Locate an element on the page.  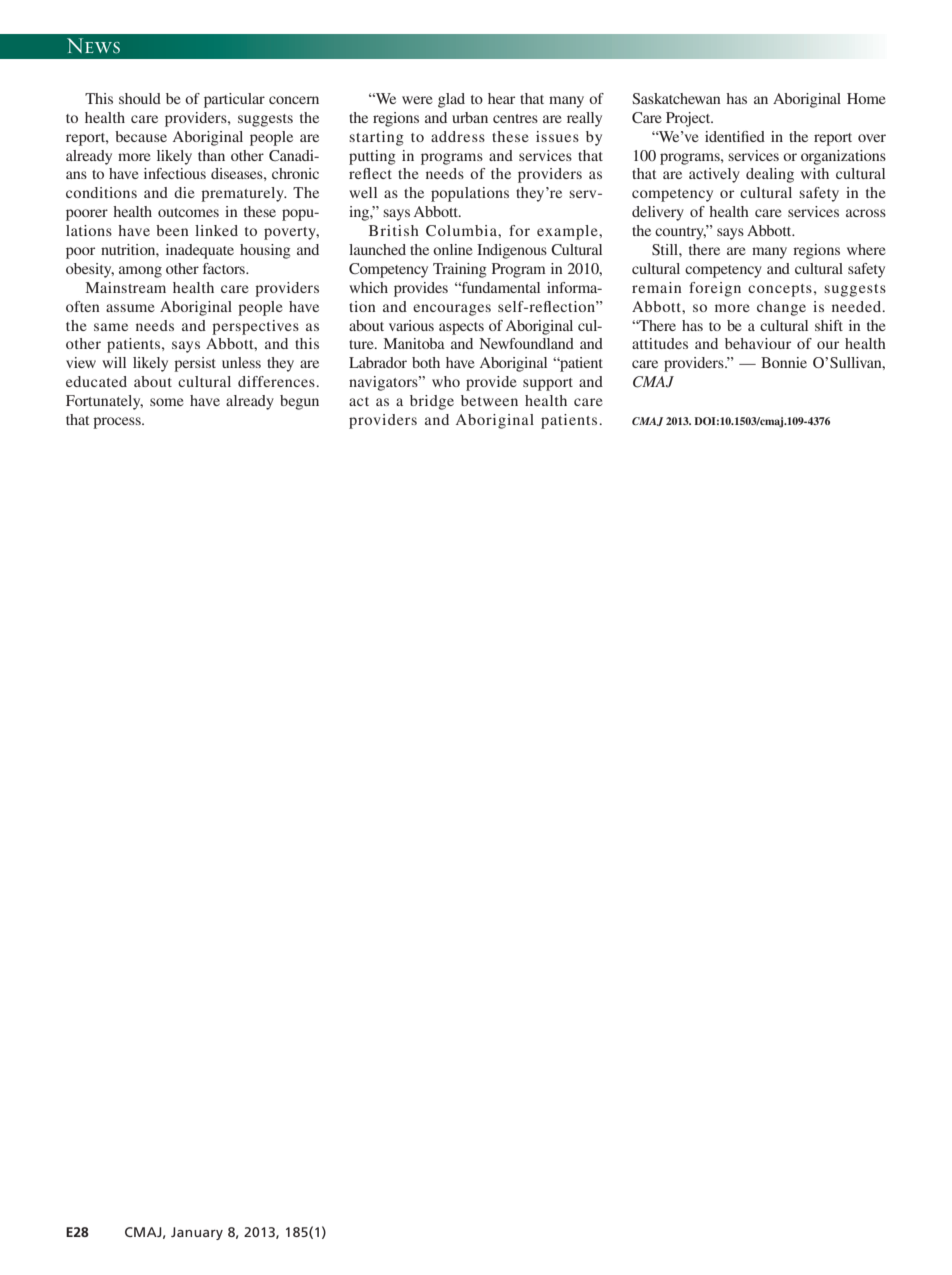
persist is located at coordinates (195, 364).
